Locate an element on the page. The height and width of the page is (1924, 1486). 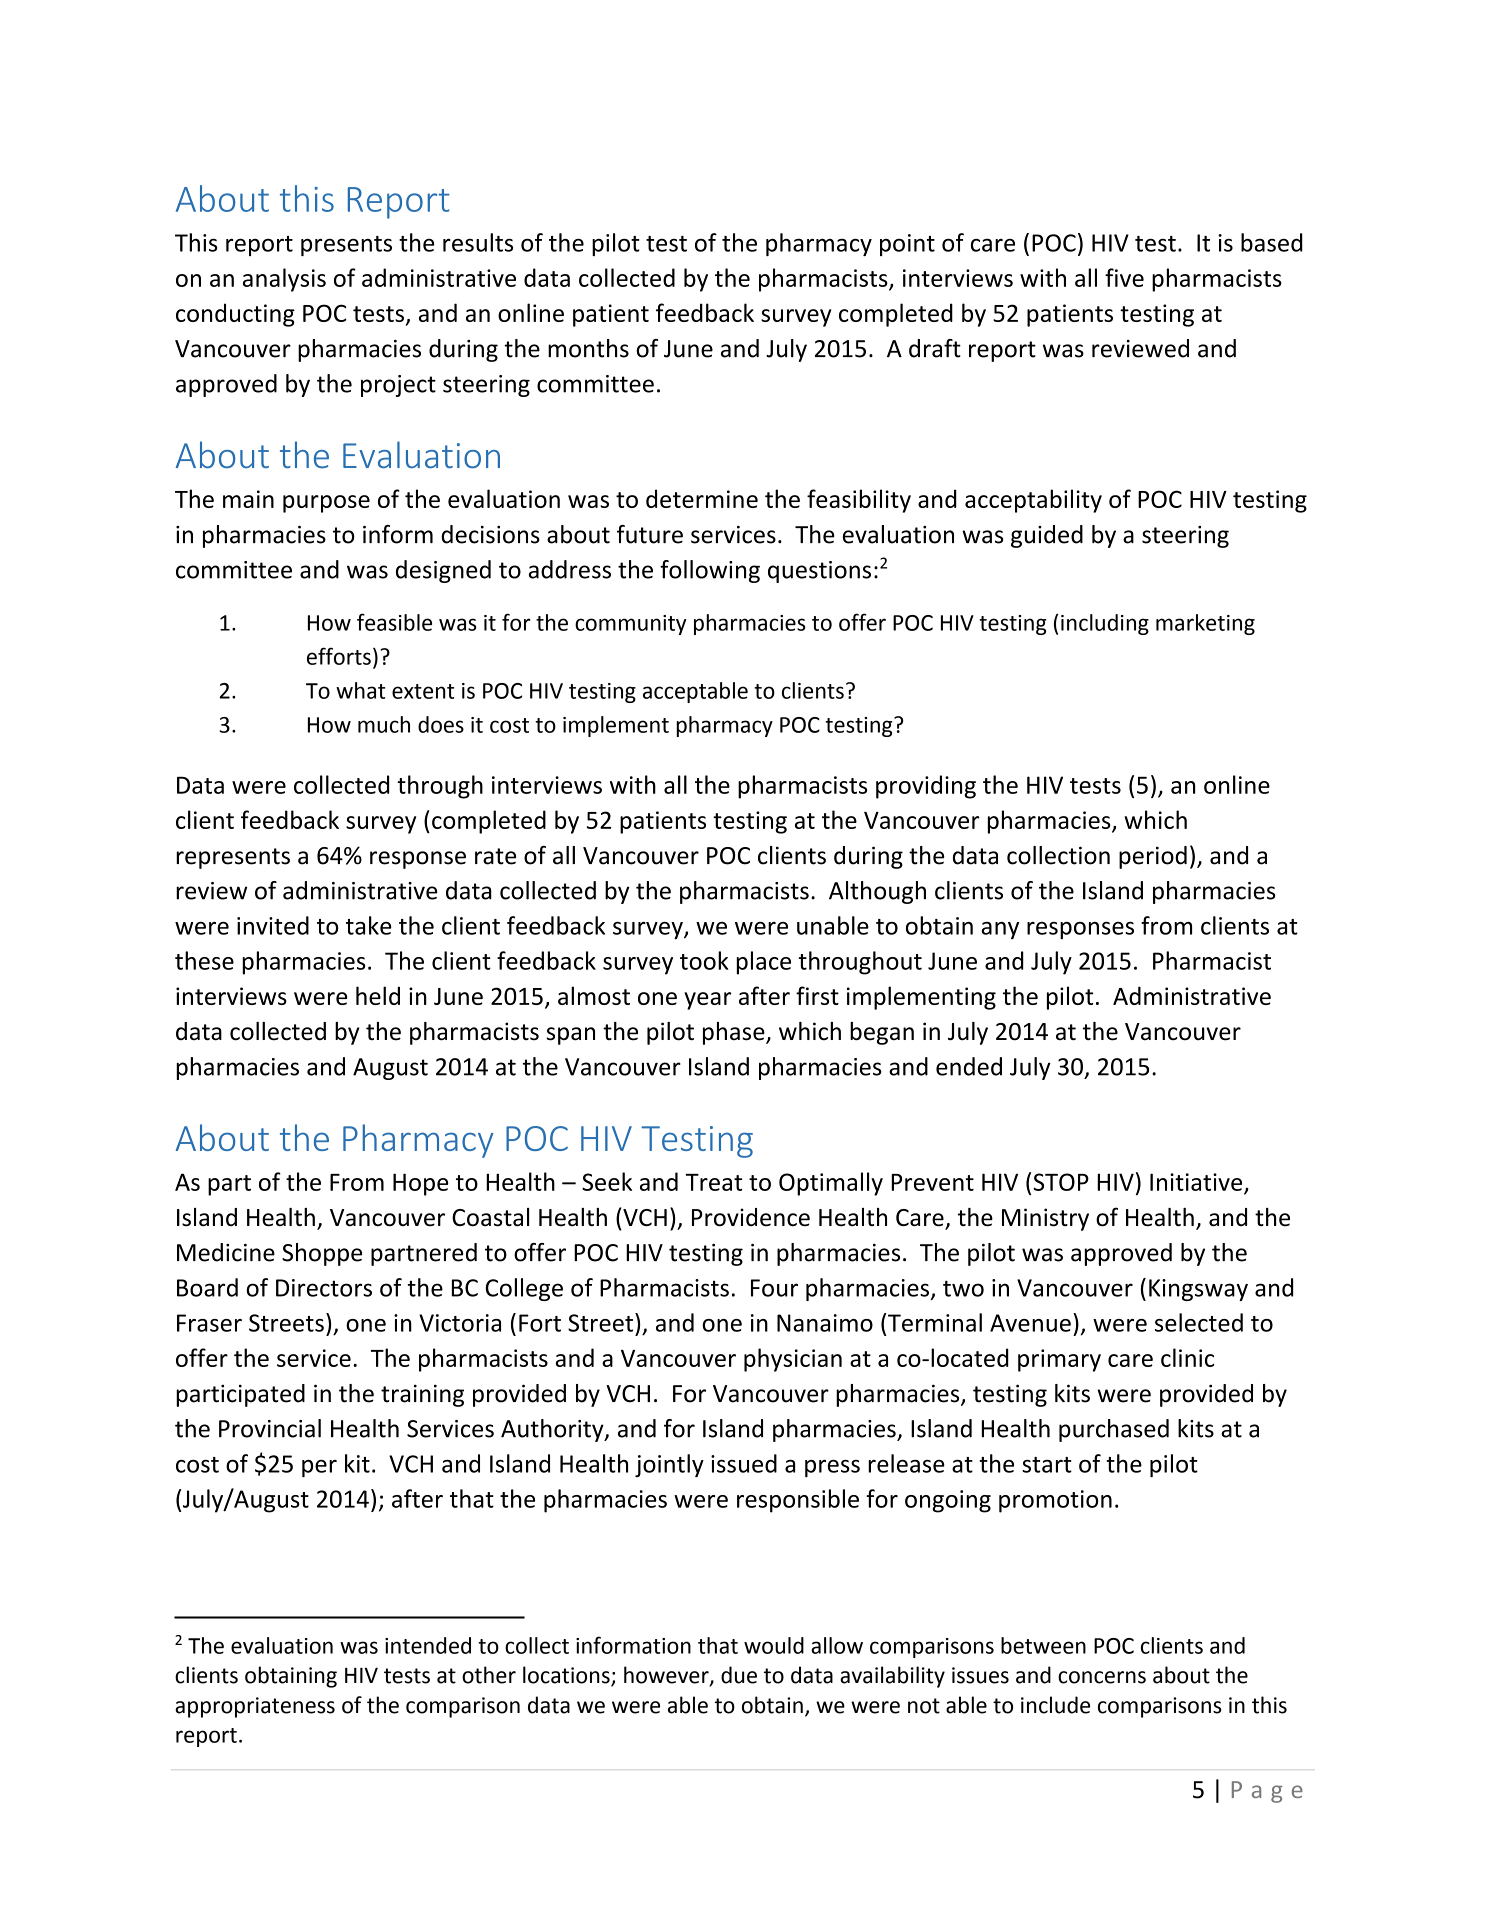
months is located at coordinates (588, 348).
